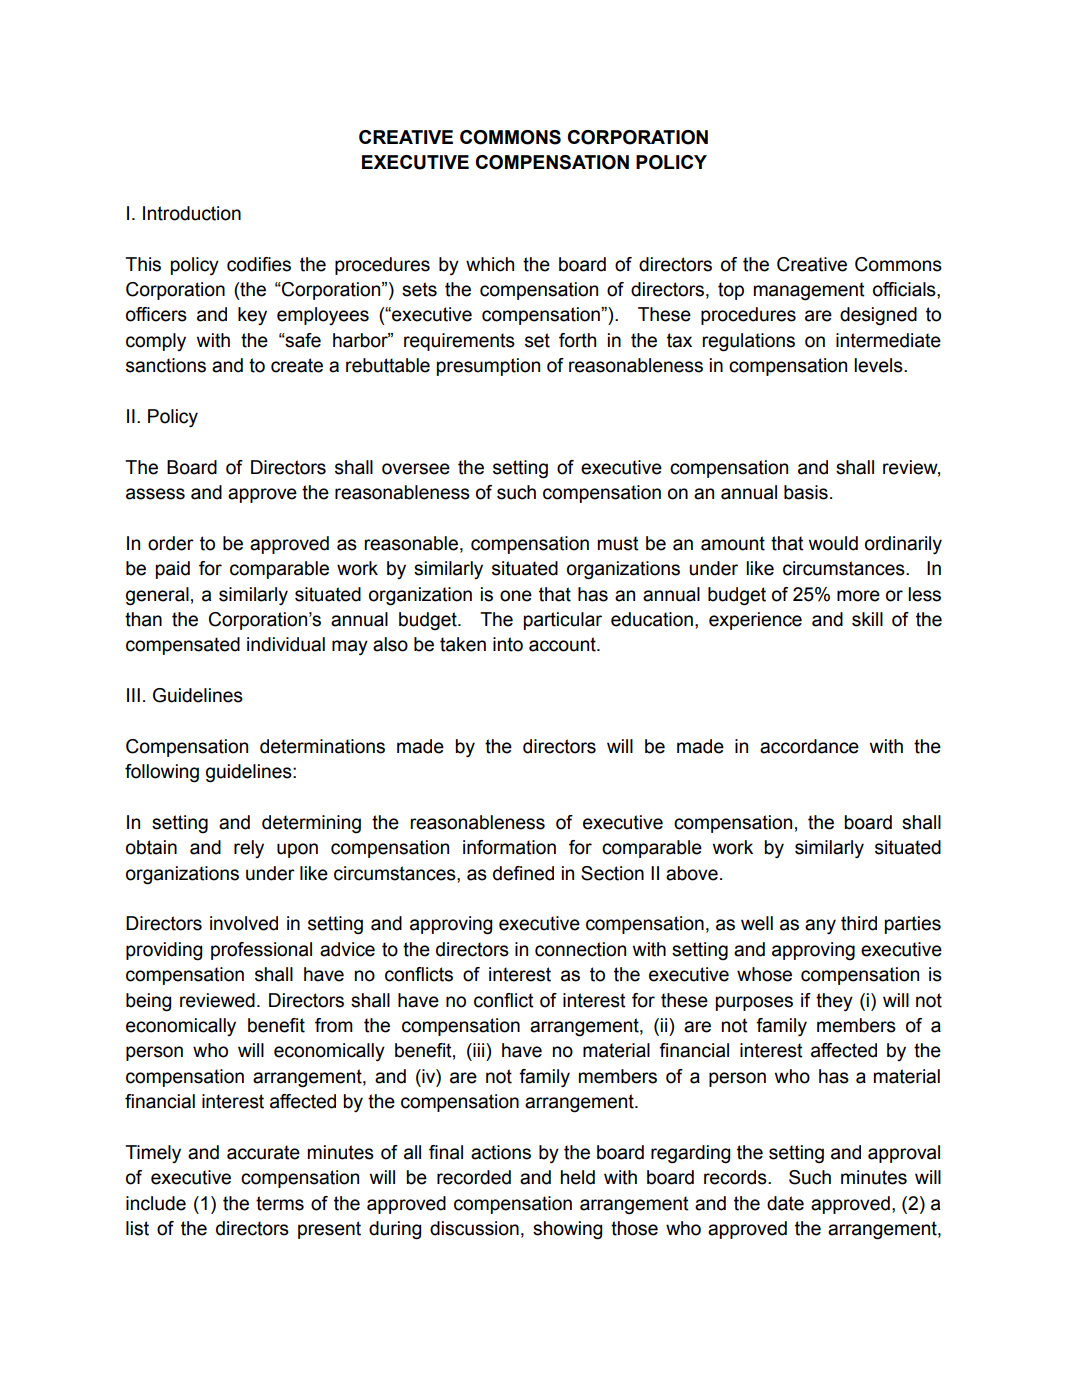 This image has width=1068, height=1382. Describe the element at coordinates (261, 951) in the image. I see `professional` at that location.
